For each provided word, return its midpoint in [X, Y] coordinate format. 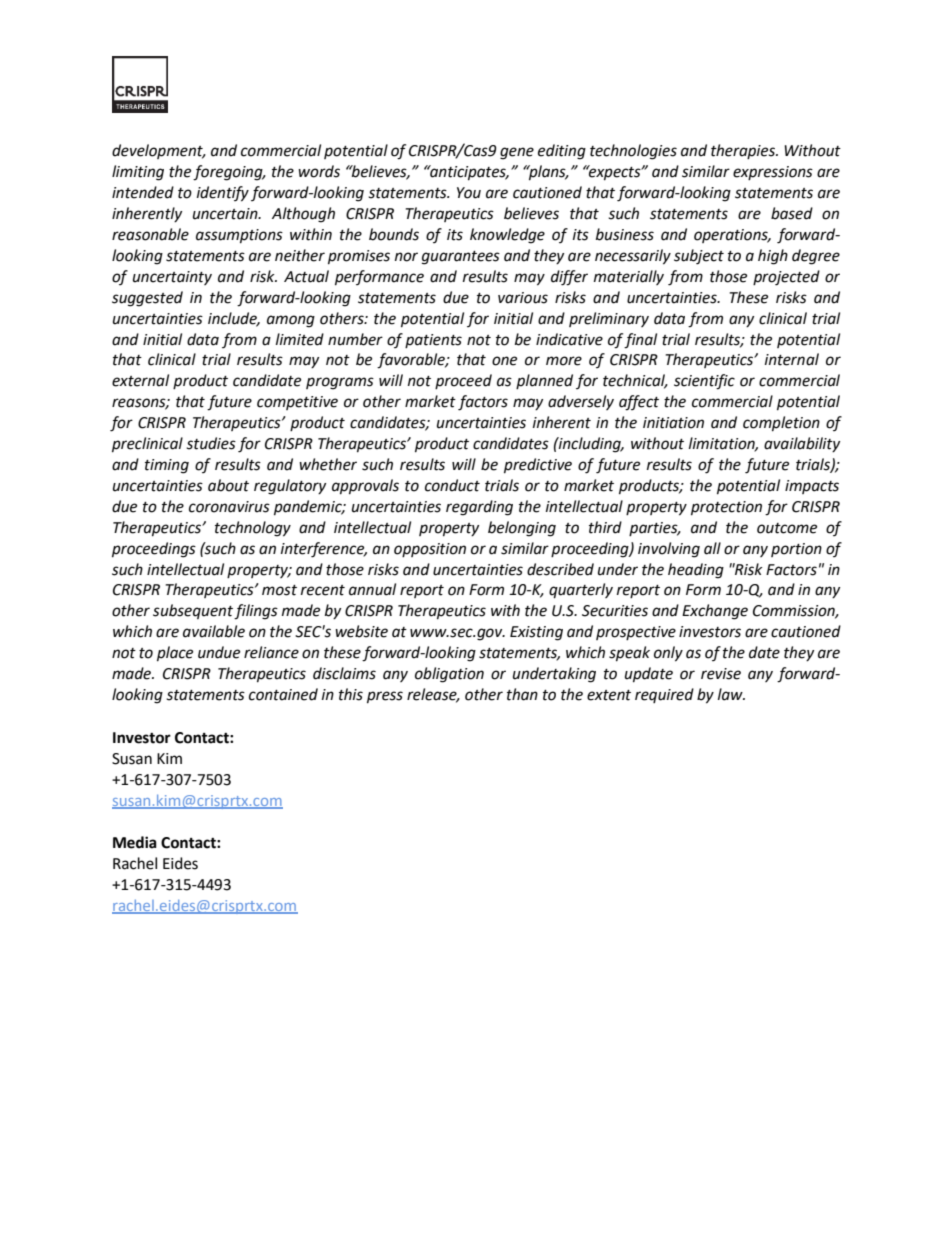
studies [211, 443]
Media [135, 842]
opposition [430, 550]
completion [781, 424]
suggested [147, 299]
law [731, 694]
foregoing [229, 173]
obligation [449, 675]
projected [786, 278]
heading [696, 571]
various [523, 298]
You [469, 193]
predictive [538, 466]
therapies [744, 151]
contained [283, 694]
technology [253, 529]
